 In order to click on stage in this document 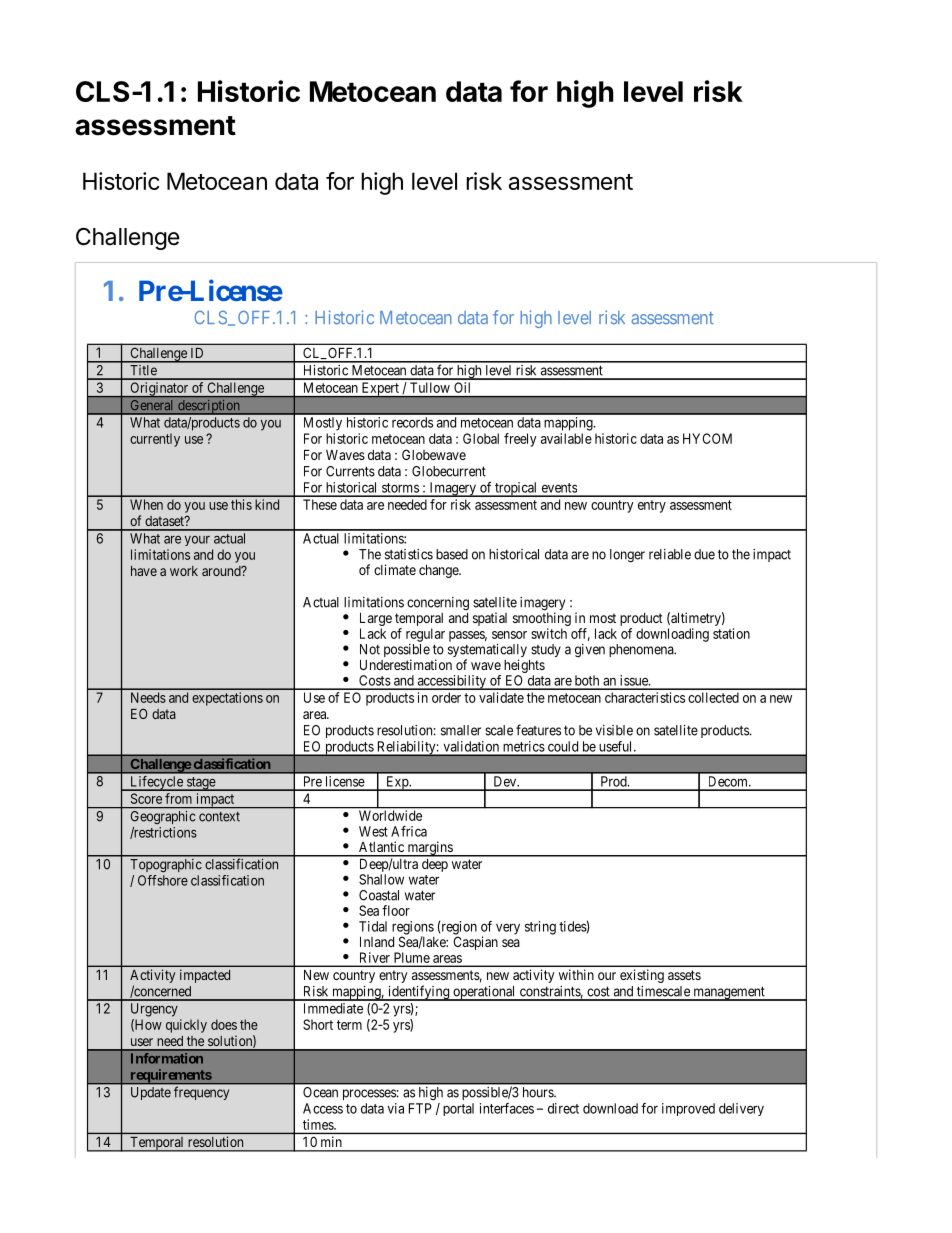, I will do `click(201, 784)`.
